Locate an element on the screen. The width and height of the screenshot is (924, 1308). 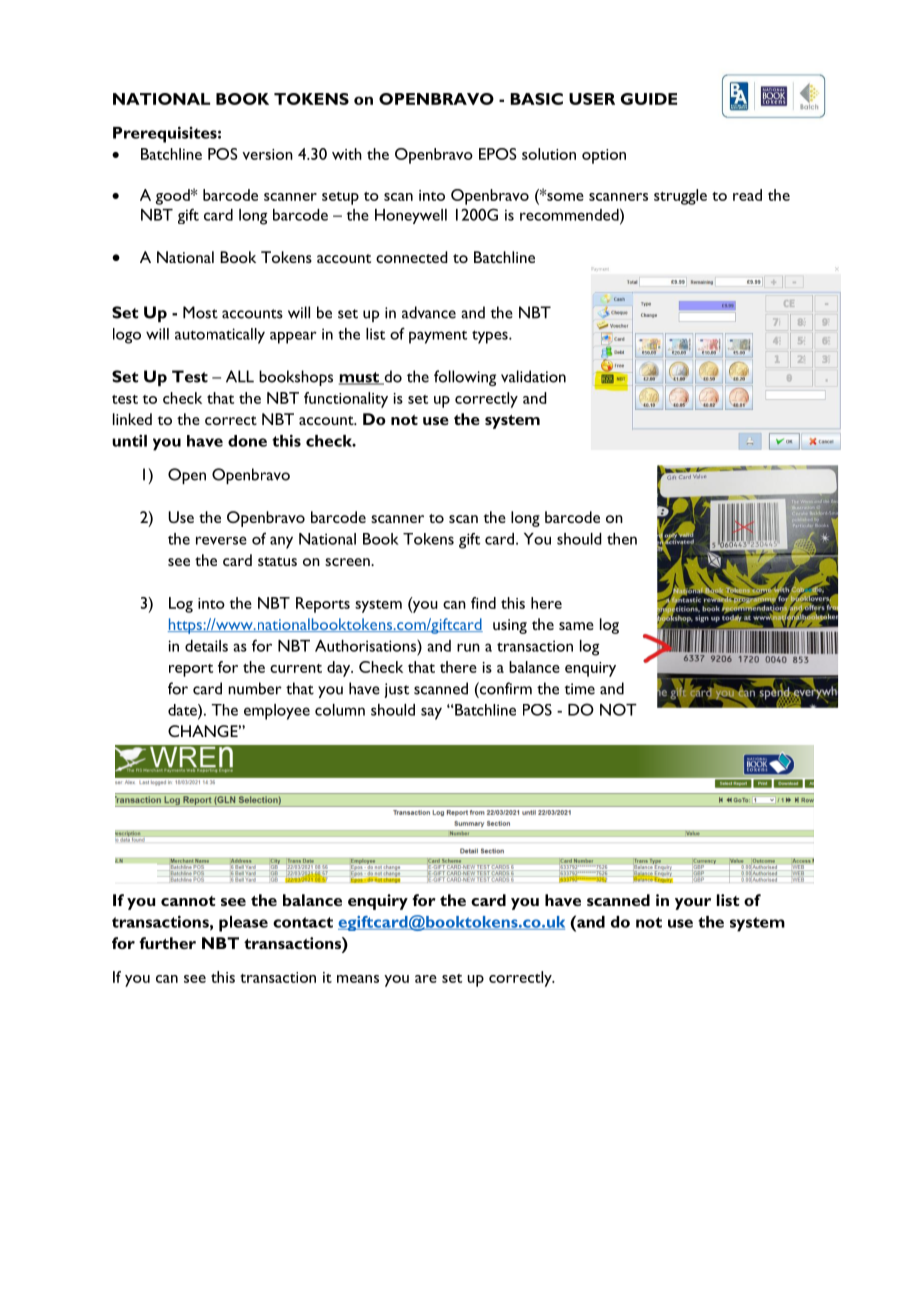
time is located at coordinates (579, 689).
